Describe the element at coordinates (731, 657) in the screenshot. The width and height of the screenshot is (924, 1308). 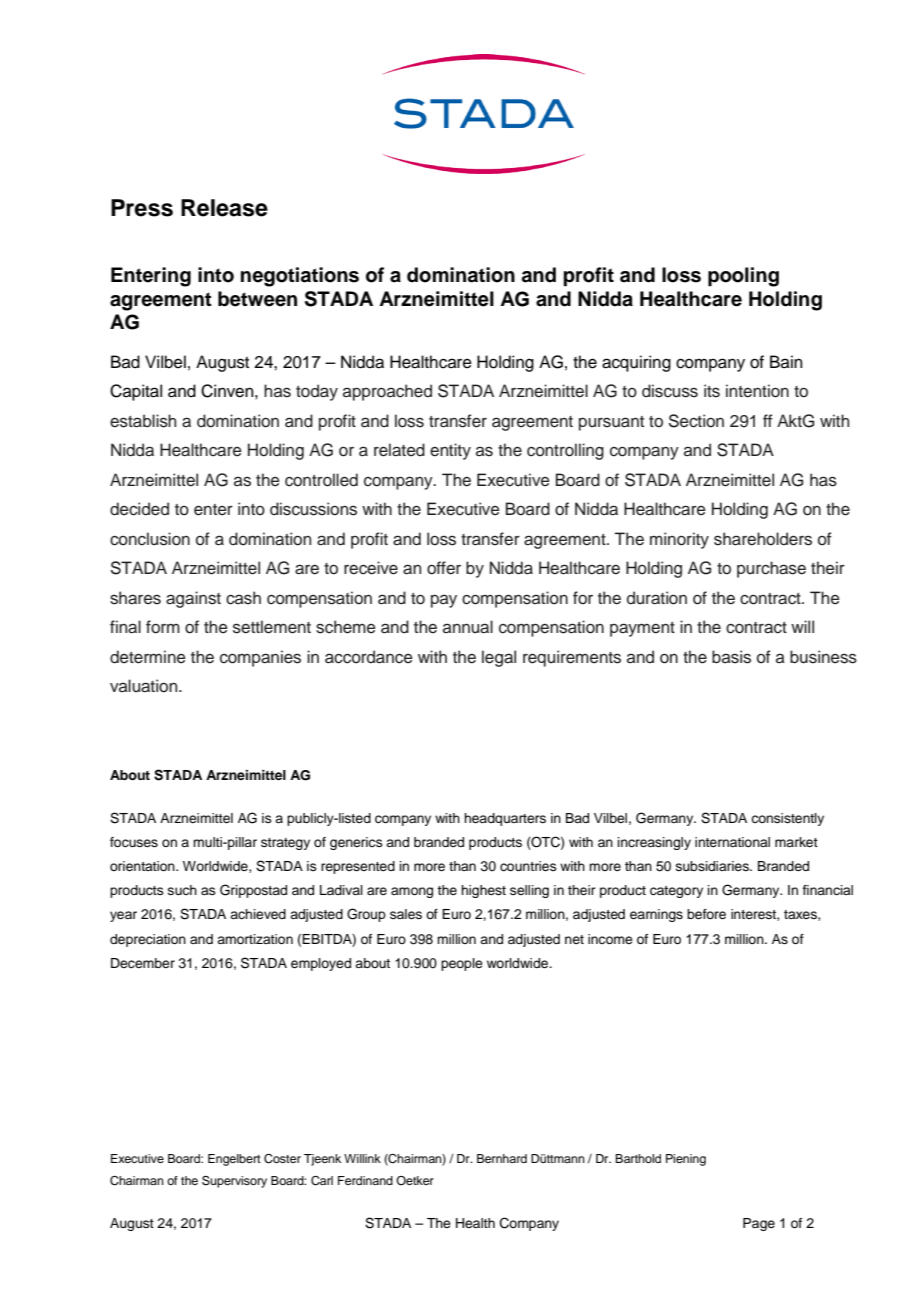
I see `basis` at that location.
